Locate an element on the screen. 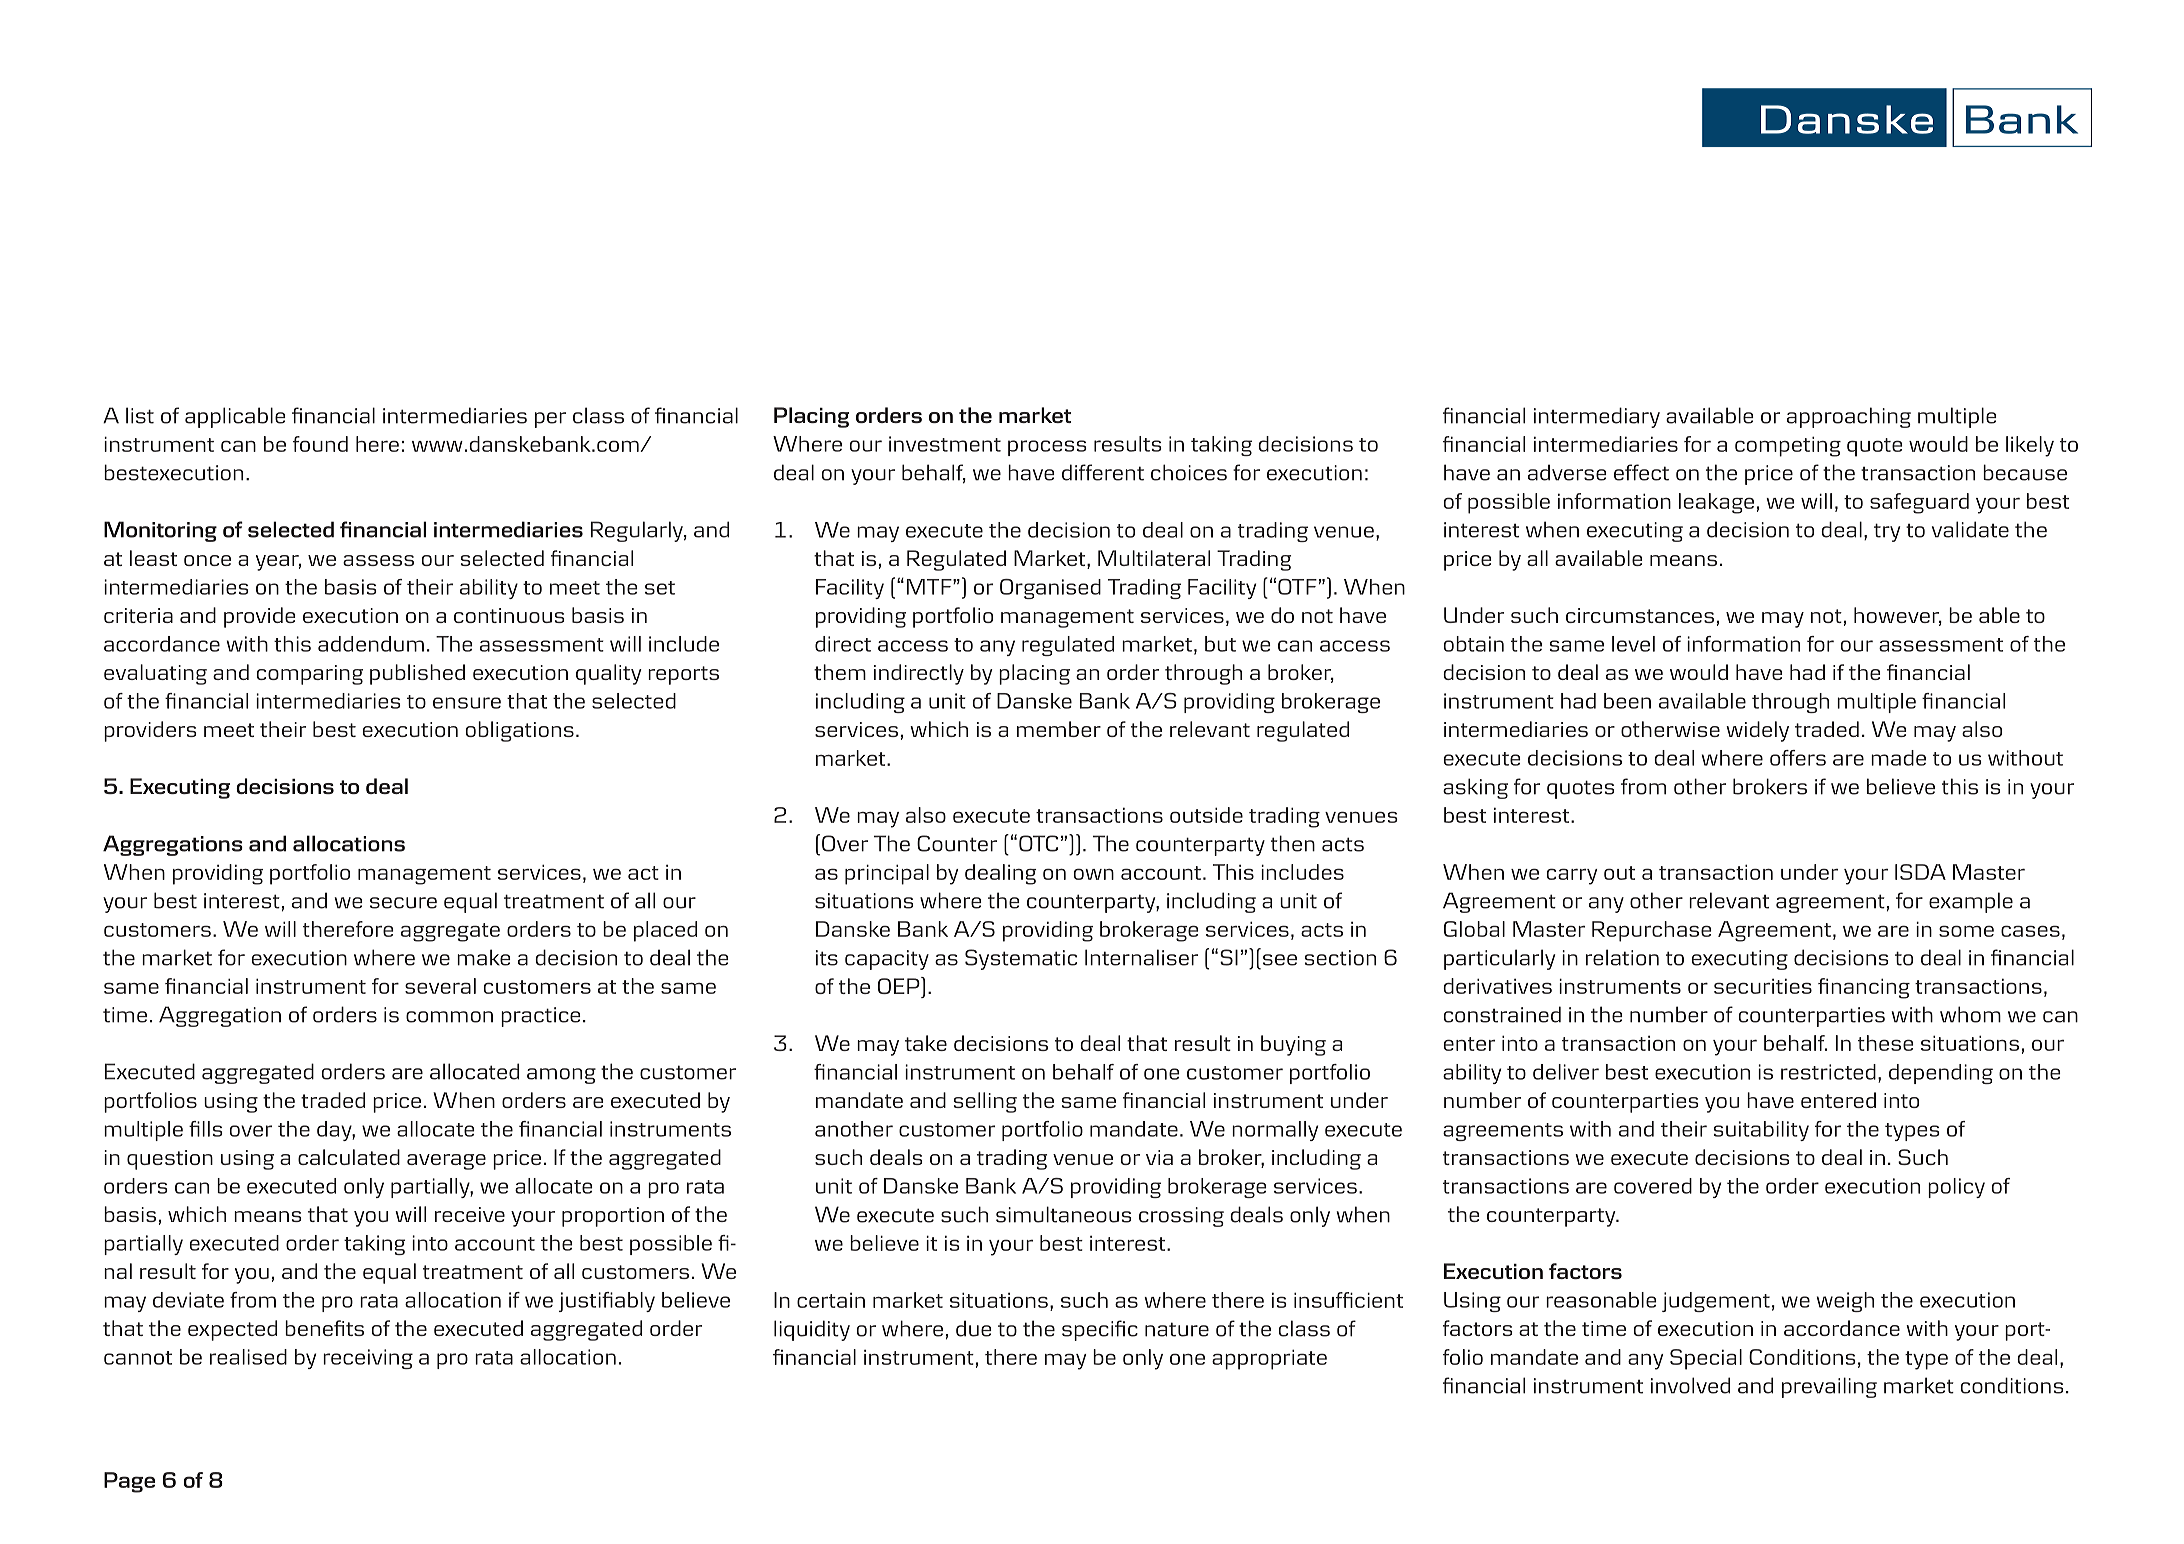  process is located at coordinates (1047, 448).
